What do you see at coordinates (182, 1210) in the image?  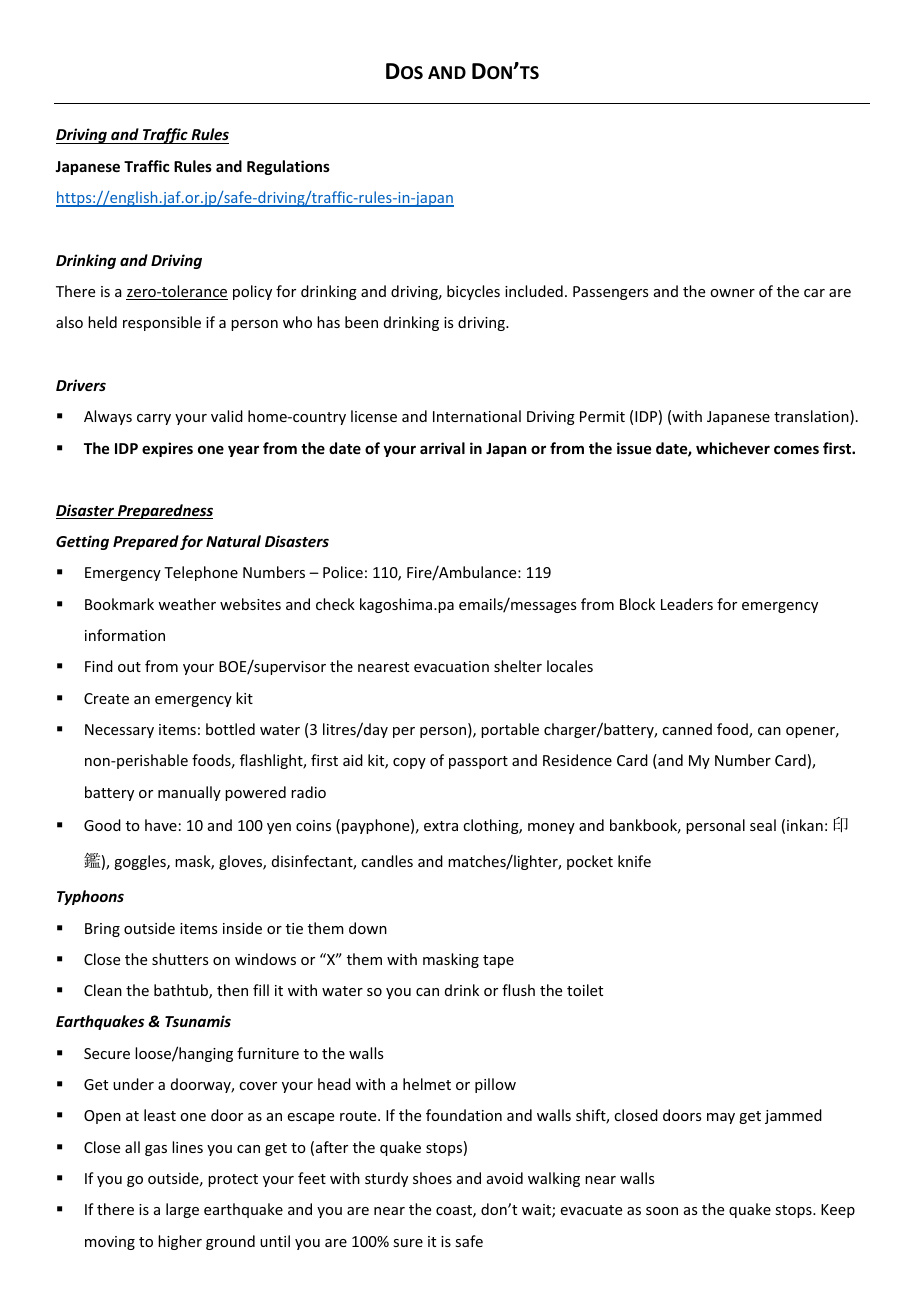 I see `large` at bounding box center [182, 1210].
